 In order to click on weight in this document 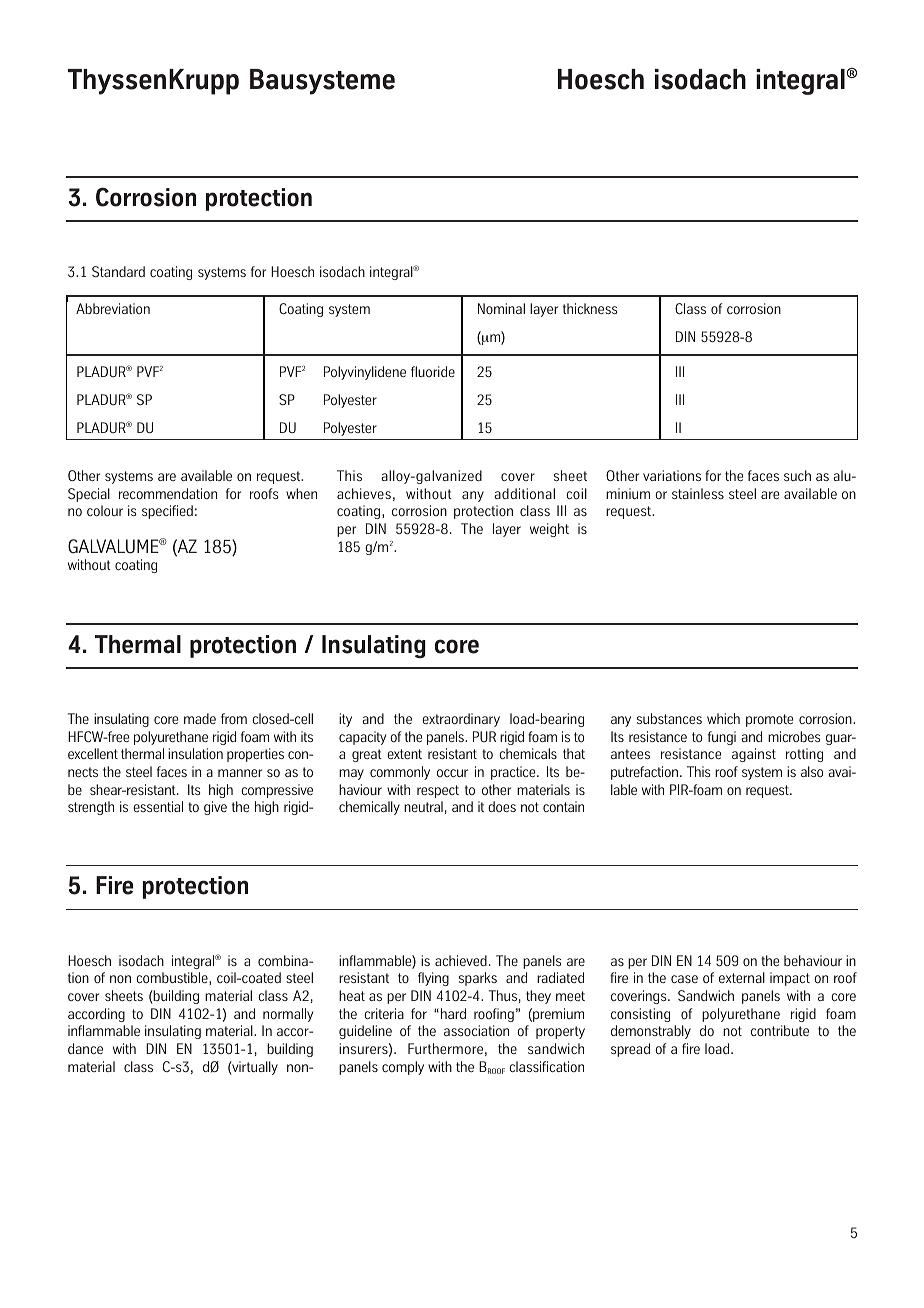, I will do `click(549, 530)`.
